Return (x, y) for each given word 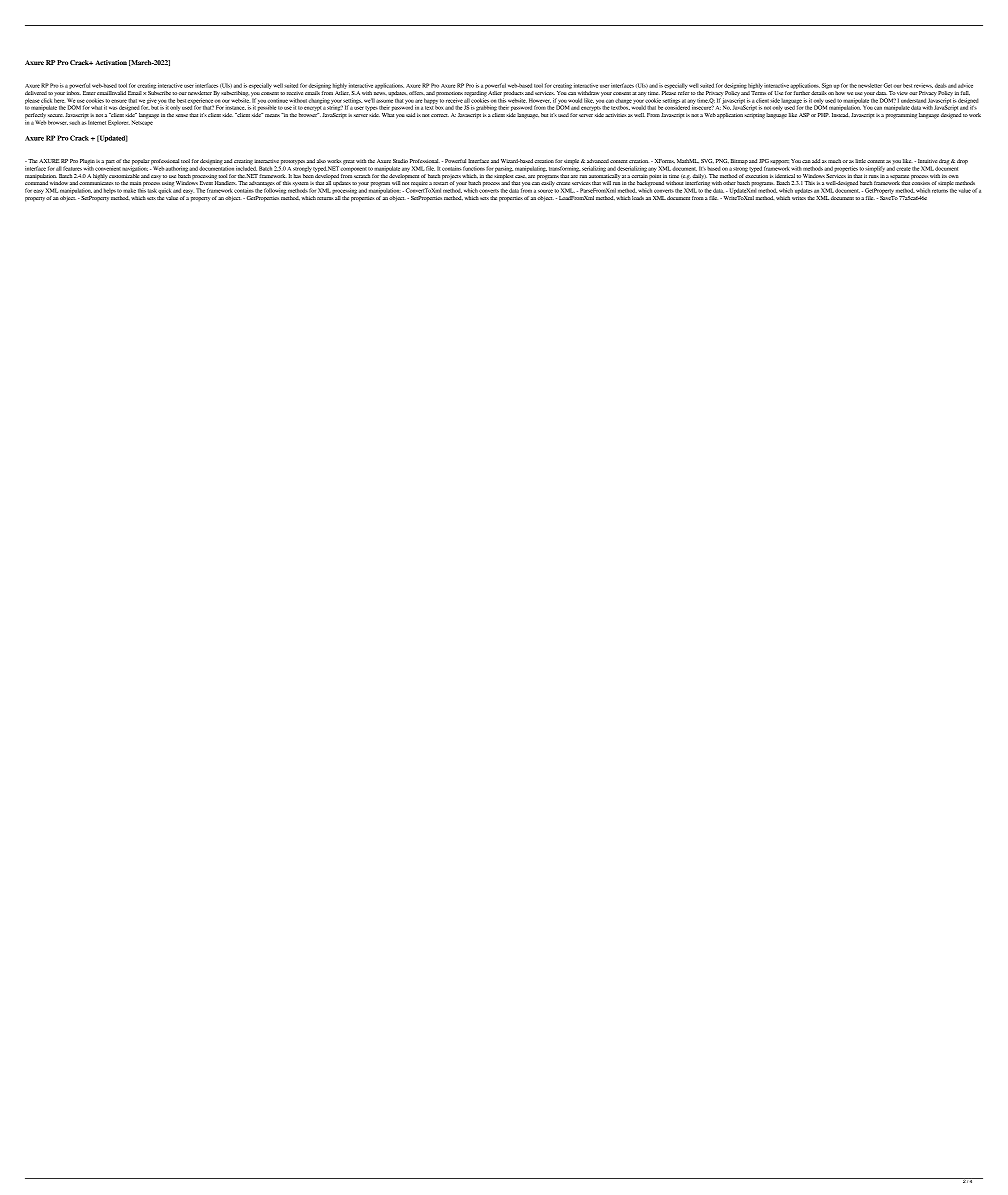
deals (941, 85)
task (152, 190)
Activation (111, 62)
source (545, 191)
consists (921, 183)
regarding (475, 92)
